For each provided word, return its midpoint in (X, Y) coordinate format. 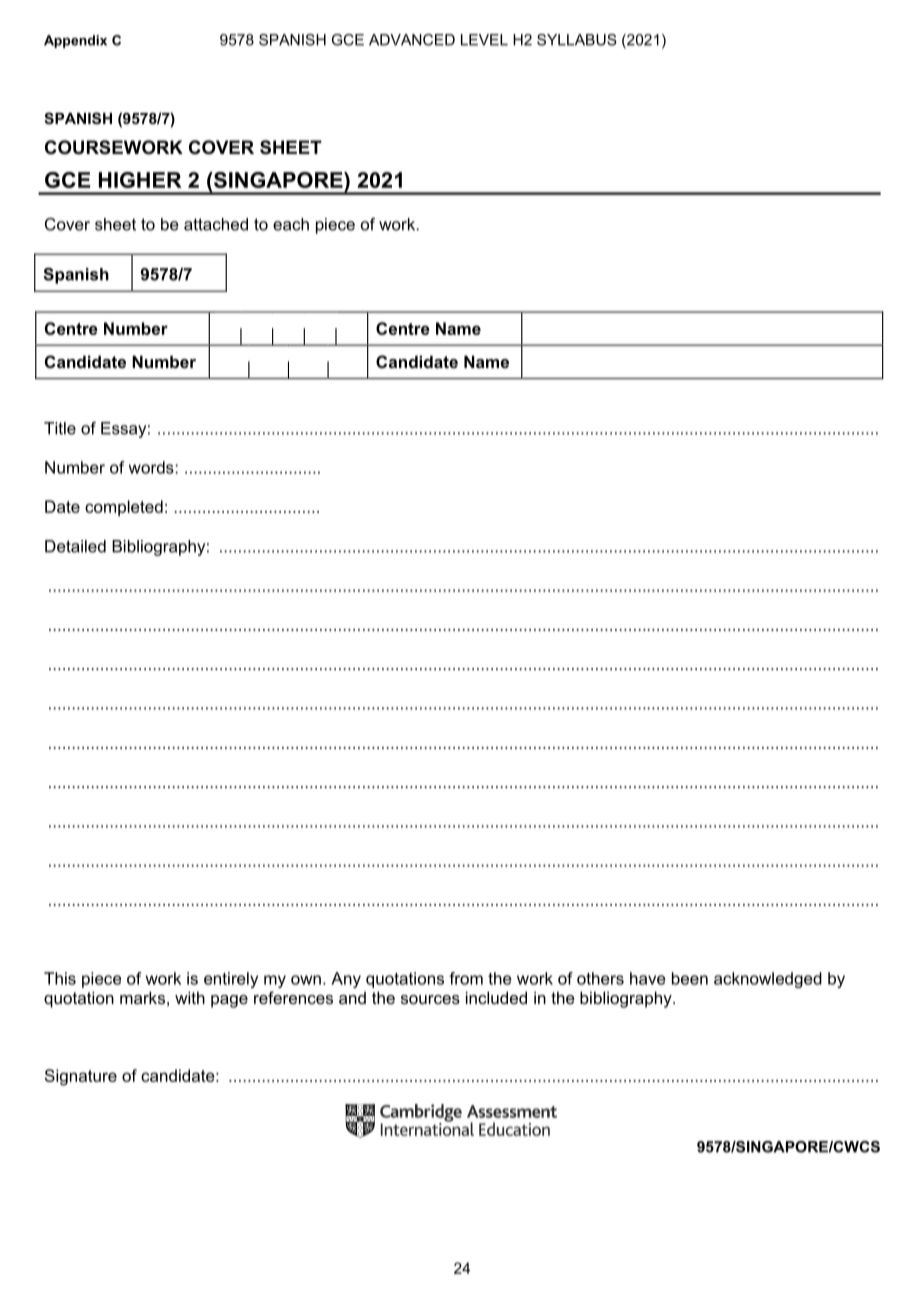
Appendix (75, 41)
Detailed (75, 546)
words (152, 467)
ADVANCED (412, 40)
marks (142, 997)
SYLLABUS (577, 40)
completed (124, 508)
